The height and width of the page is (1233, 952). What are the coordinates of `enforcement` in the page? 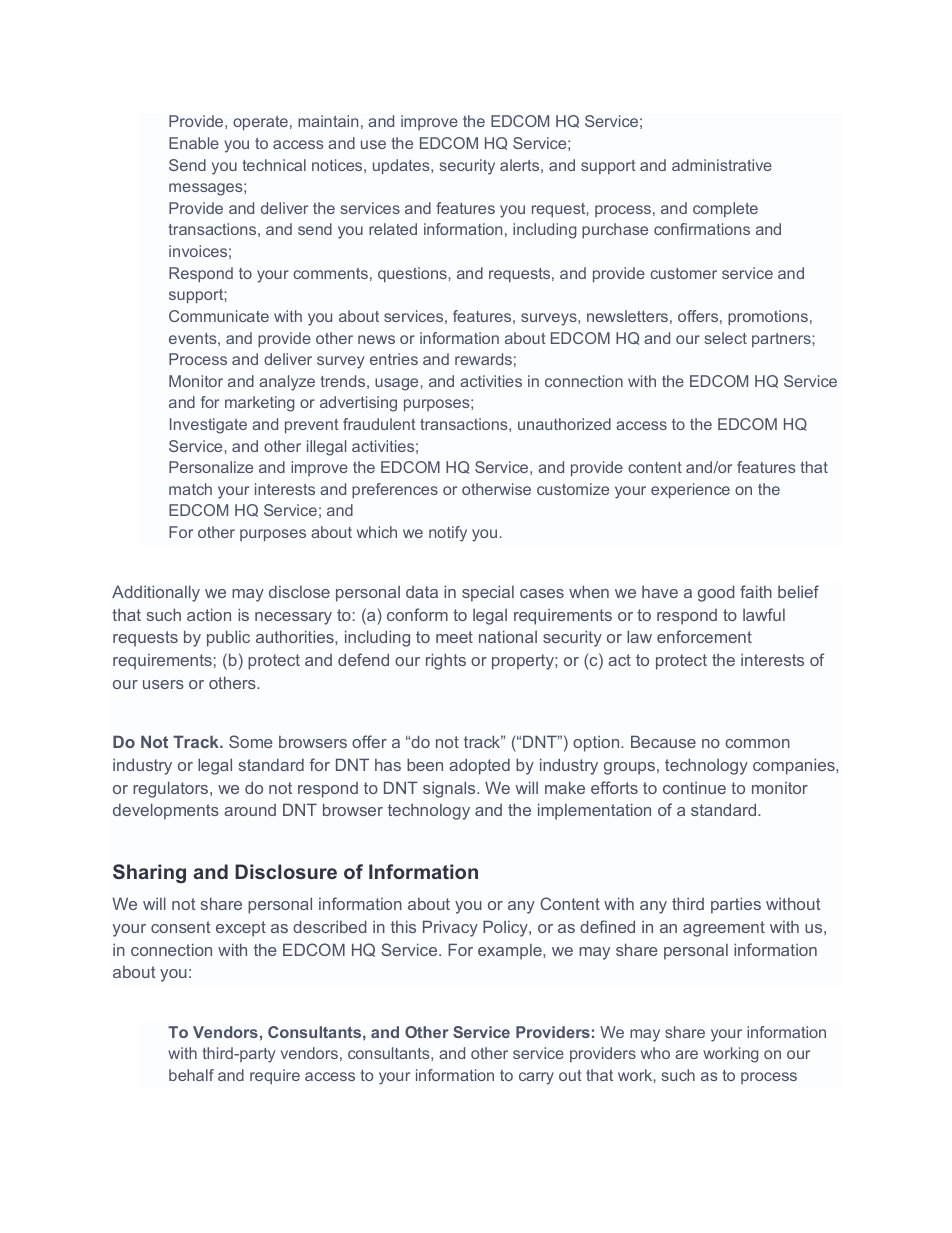 It's located at (704, 636).
